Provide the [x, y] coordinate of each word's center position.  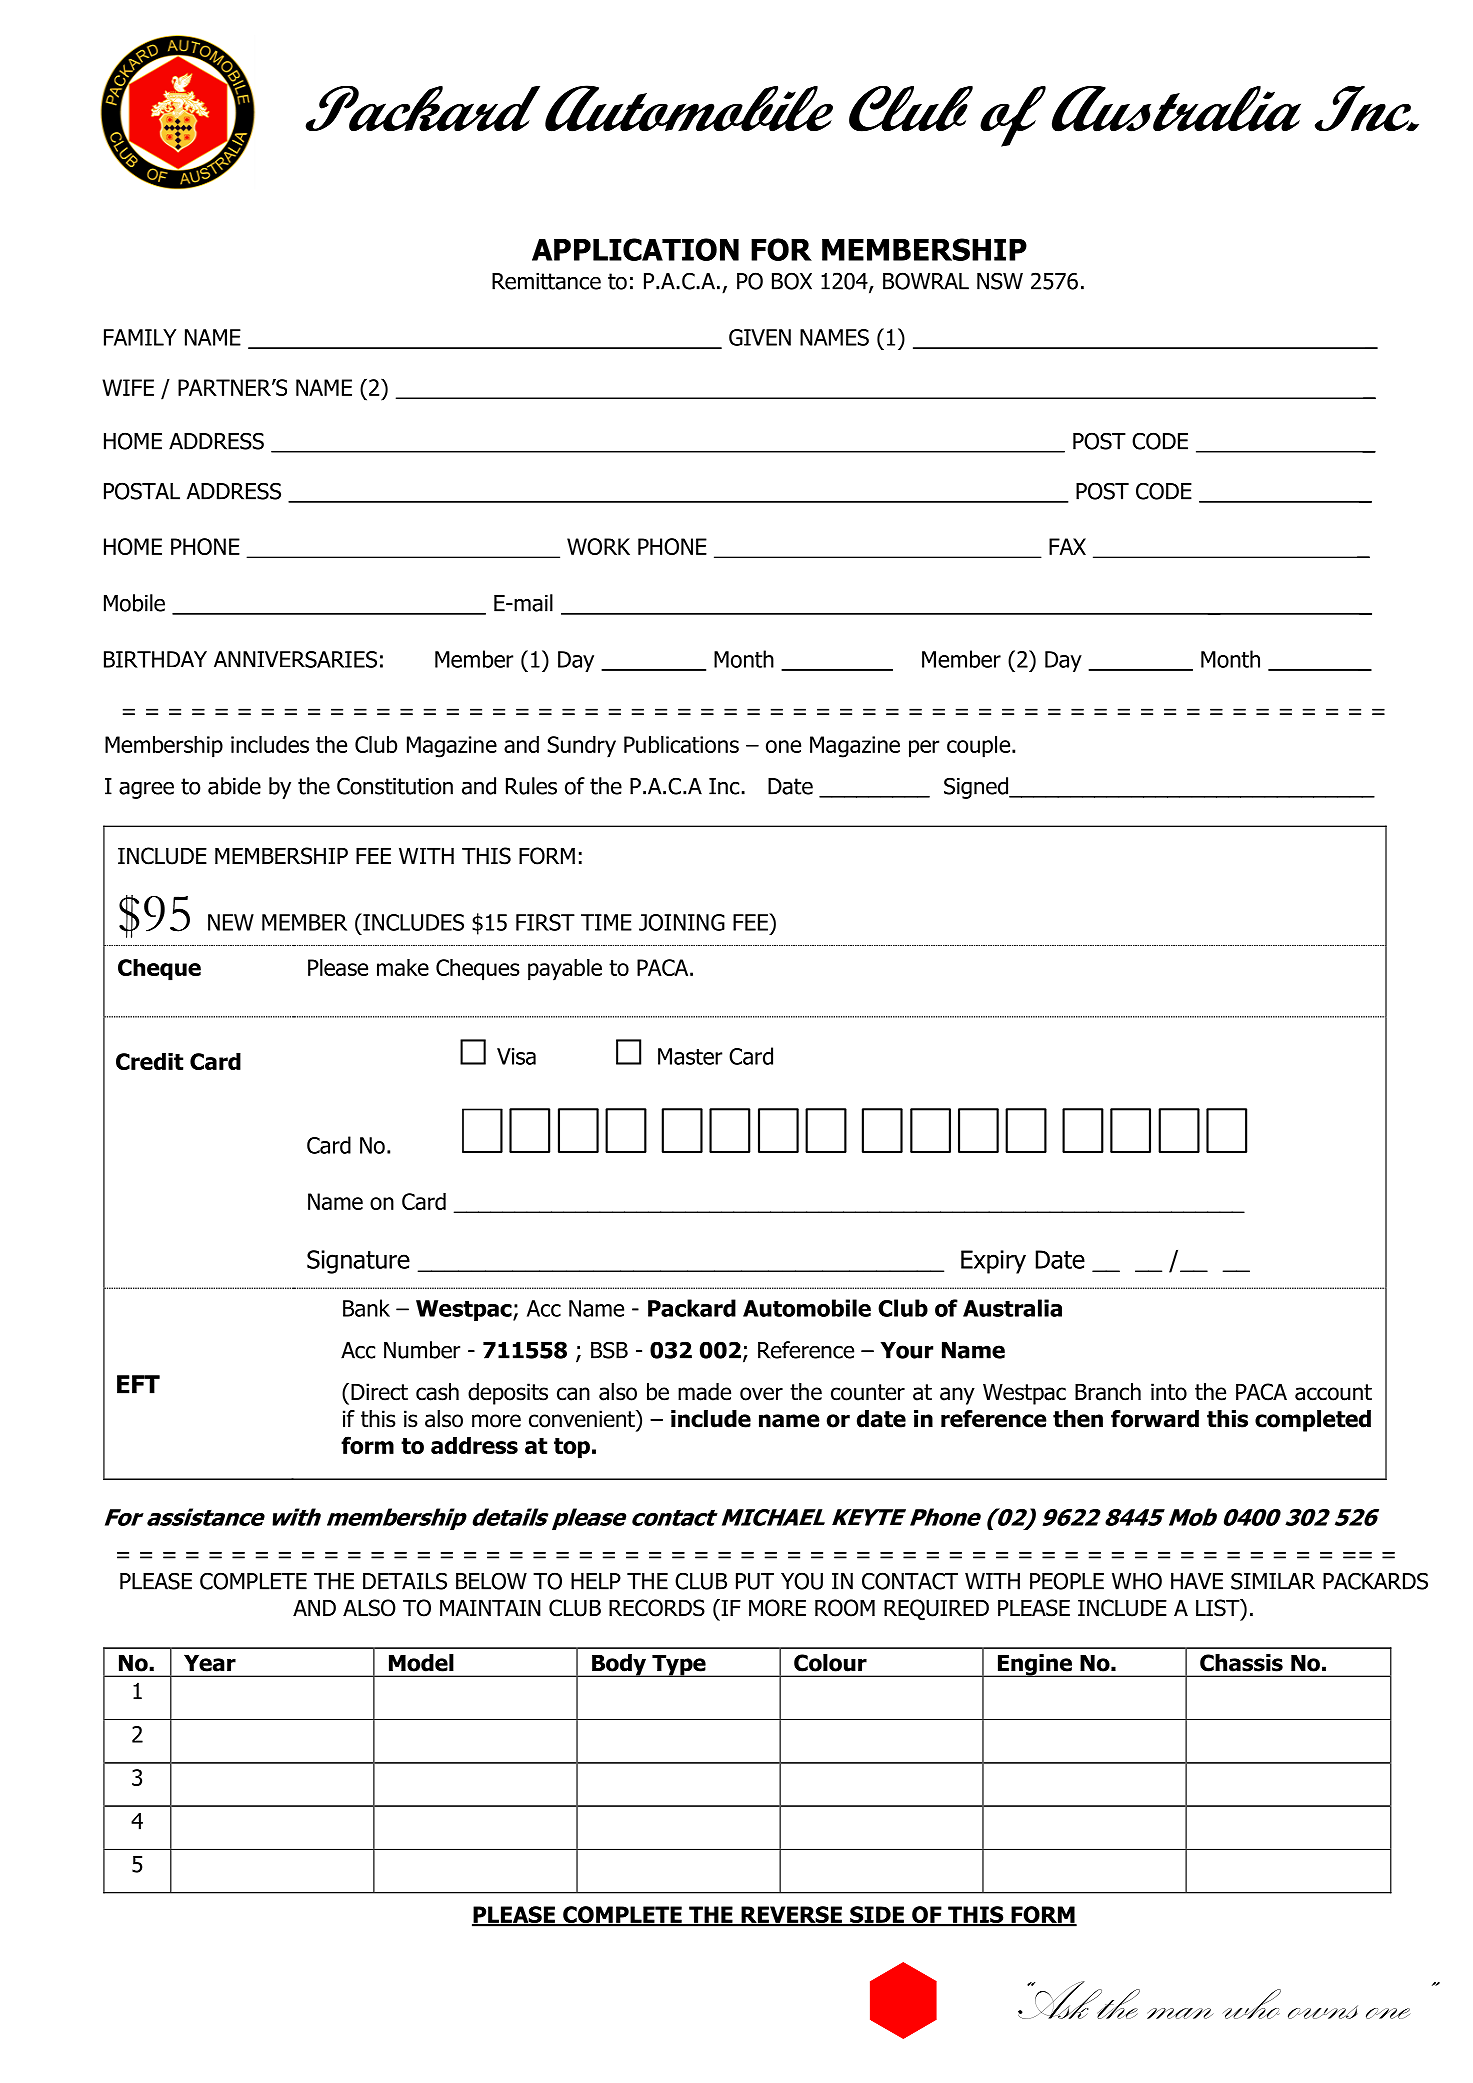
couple [978, 747]
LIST [1219, 1609]
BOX [792, 281]
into [1169, 1392]
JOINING [682, 922]
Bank [366, 1308]
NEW [231, 922]
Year [210, 1663]
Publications [681, 744]
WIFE [128, 387]
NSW [1000, 281]
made [704, 1392]
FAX [1067, 546]
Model [421, 1663]
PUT [755, 1581]
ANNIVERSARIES [295, 659]
